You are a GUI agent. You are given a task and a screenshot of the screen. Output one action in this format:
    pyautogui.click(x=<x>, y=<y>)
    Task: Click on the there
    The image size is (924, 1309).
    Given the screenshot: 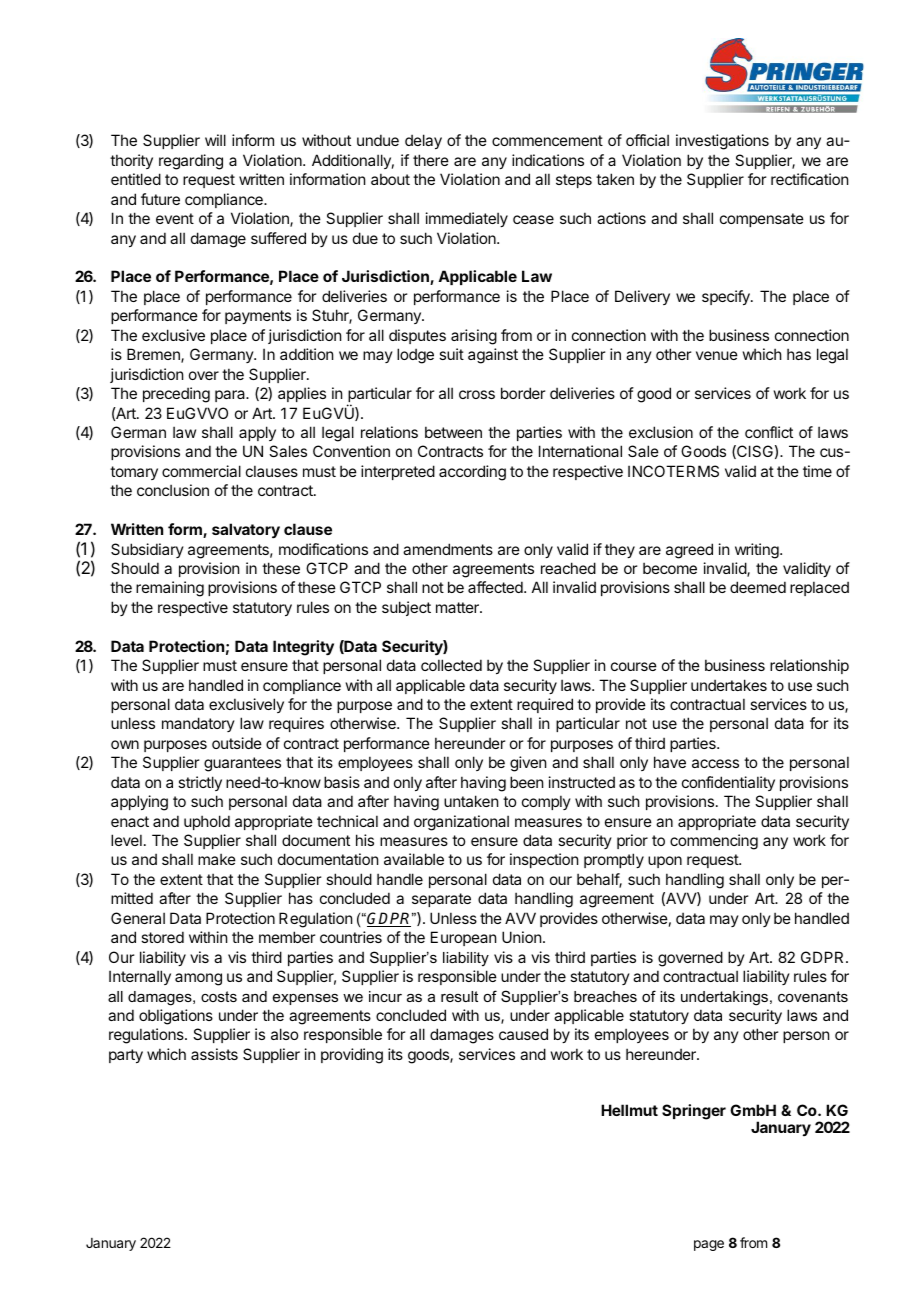 What is the action you would take?
    pyautogui.click(x=431, y=160)
